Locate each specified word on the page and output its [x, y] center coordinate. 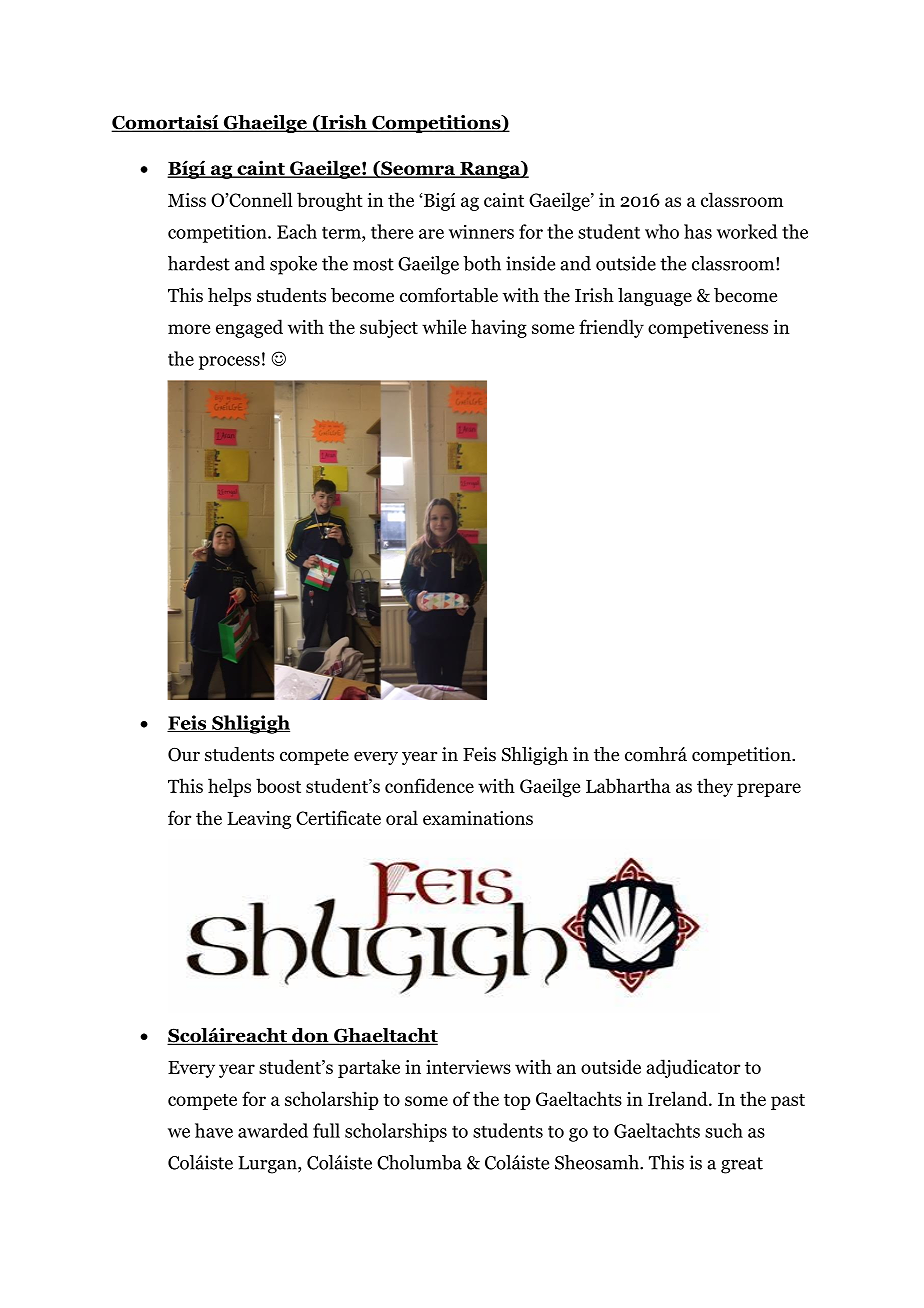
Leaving [259, 820]
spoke [293, 265]
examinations [478, 818]
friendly [611, 328]
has [698, 231]
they [715, 787]
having [499, 328]
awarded [273, 1130]
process [229, 363]
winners [481, 231]
